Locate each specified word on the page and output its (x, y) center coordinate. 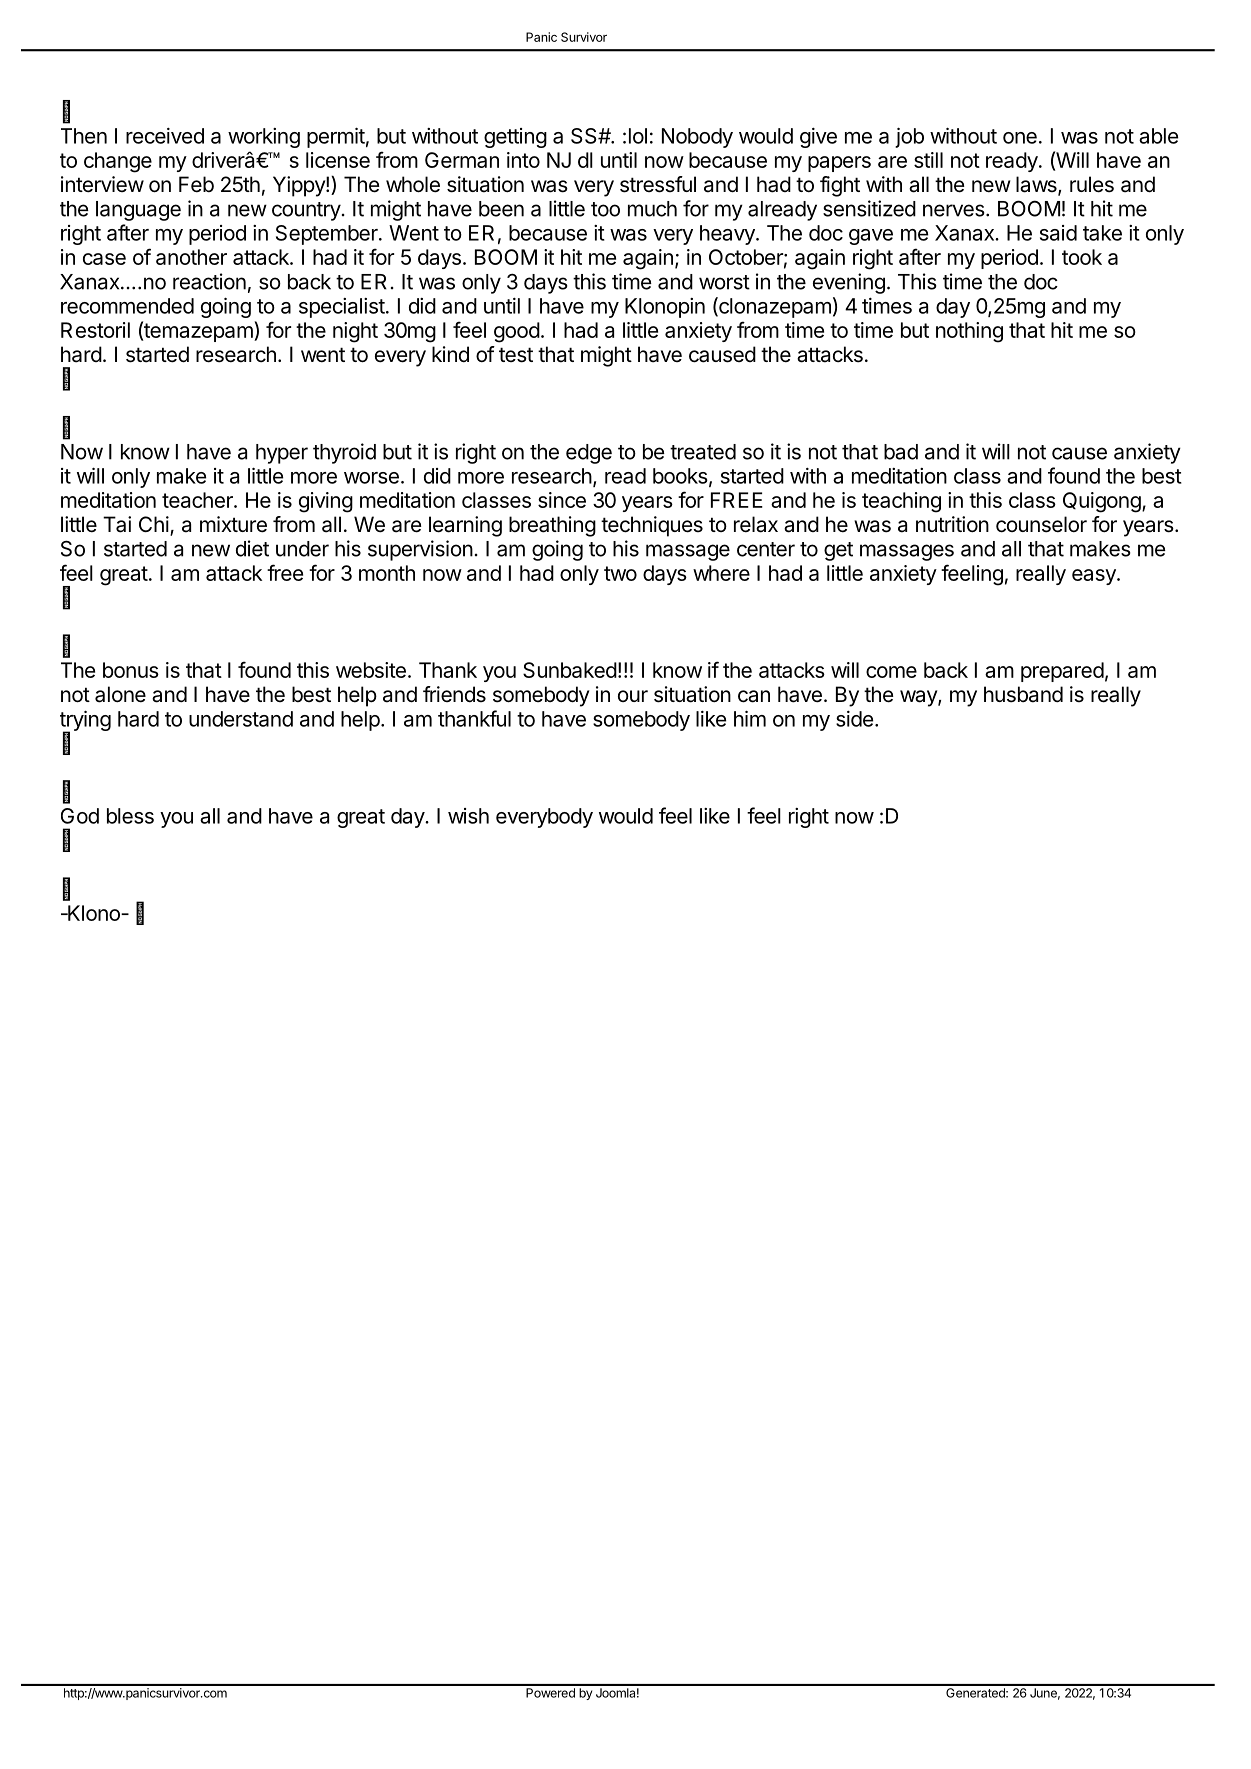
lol (638, 136)
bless (130, 816)
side (854, 719)
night (355, 332)
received (165, 136)
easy (1095, 577)
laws (1037, 185)
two (620, 573)
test (516, 355)
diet (252, 548)
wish (468, 816)
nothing (969, 332)
